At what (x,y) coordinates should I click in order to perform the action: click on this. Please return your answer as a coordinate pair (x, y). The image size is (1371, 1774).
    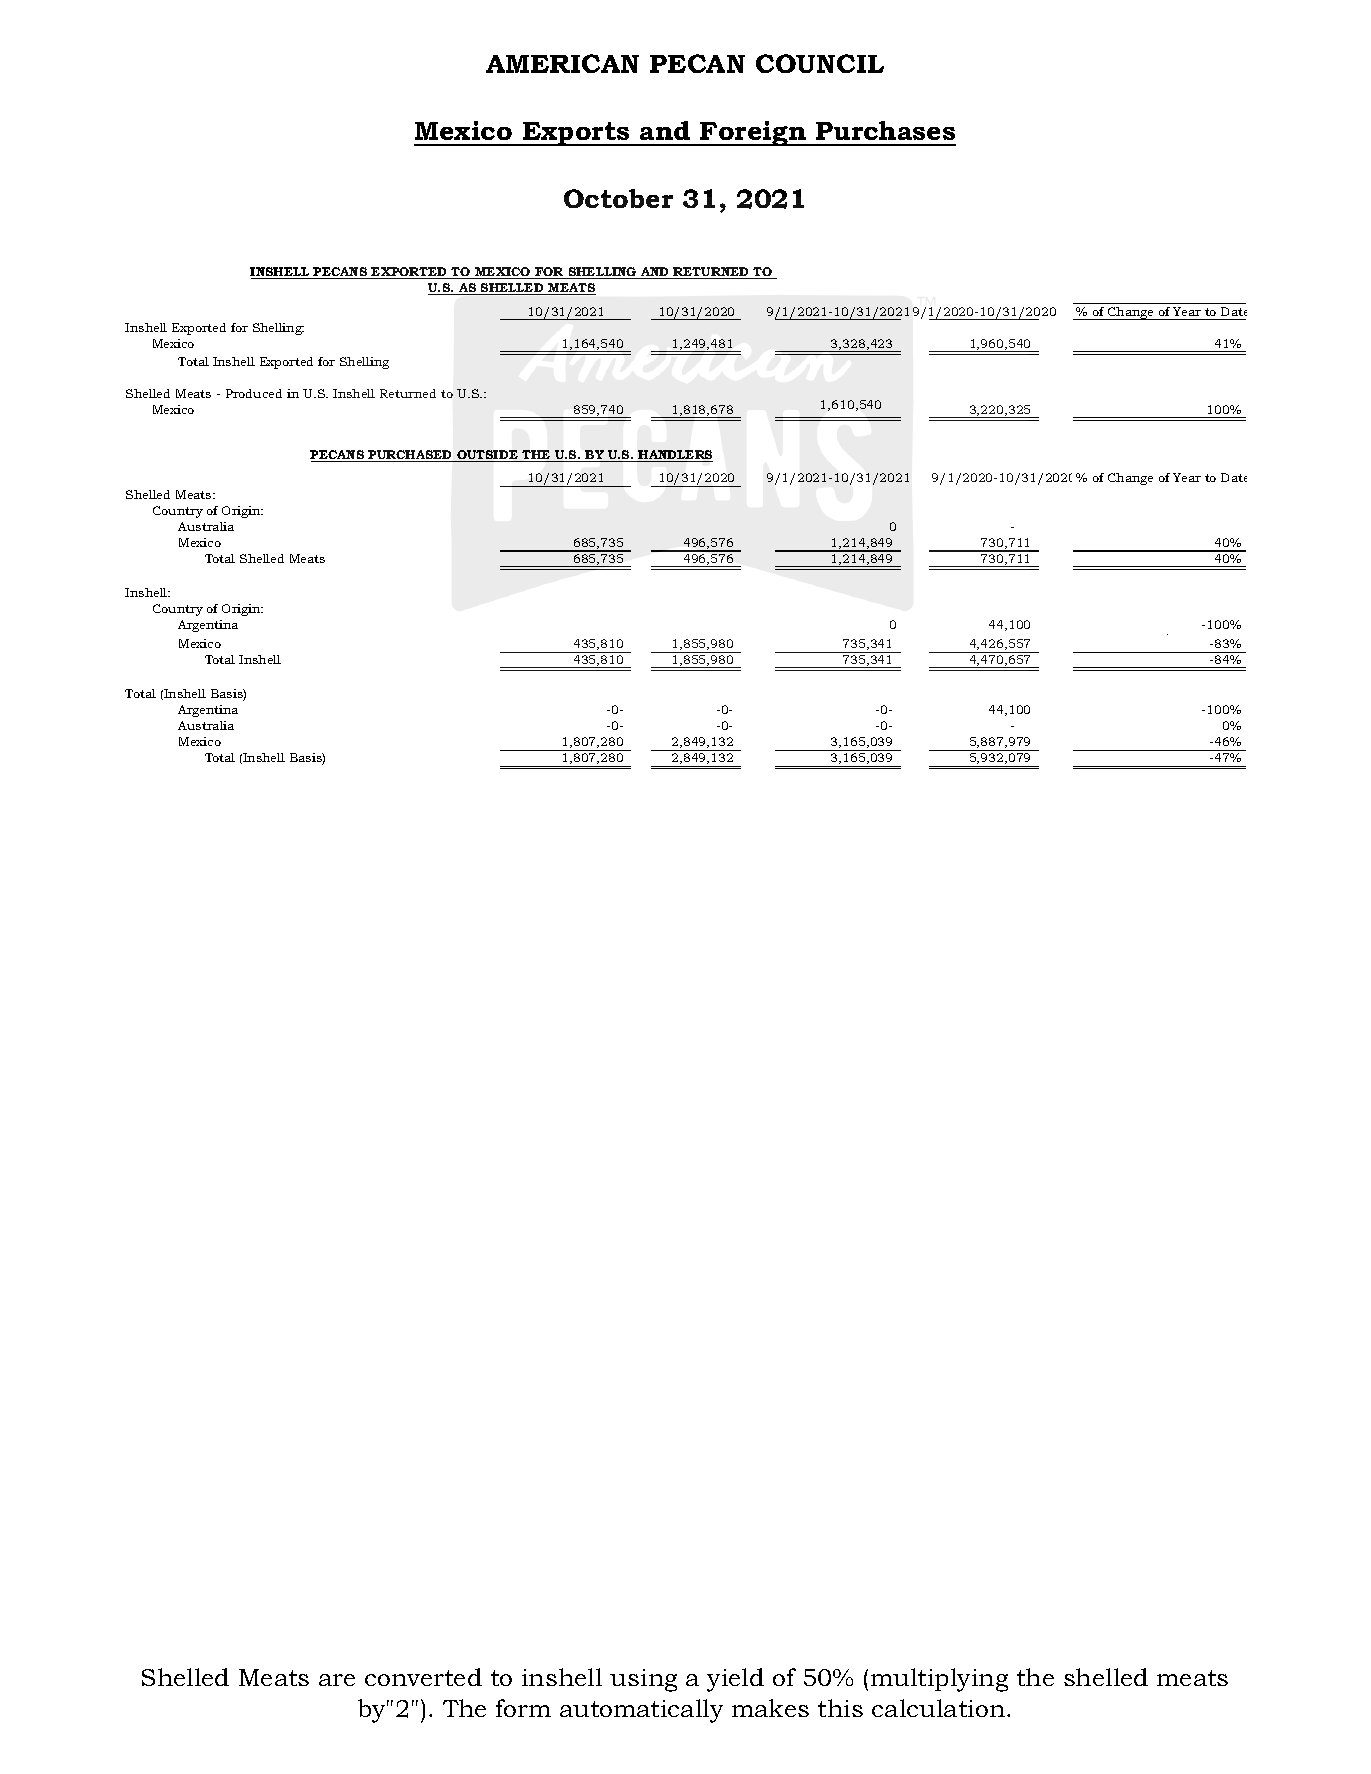
    Looking at the image, I should click on (840, 1708).
